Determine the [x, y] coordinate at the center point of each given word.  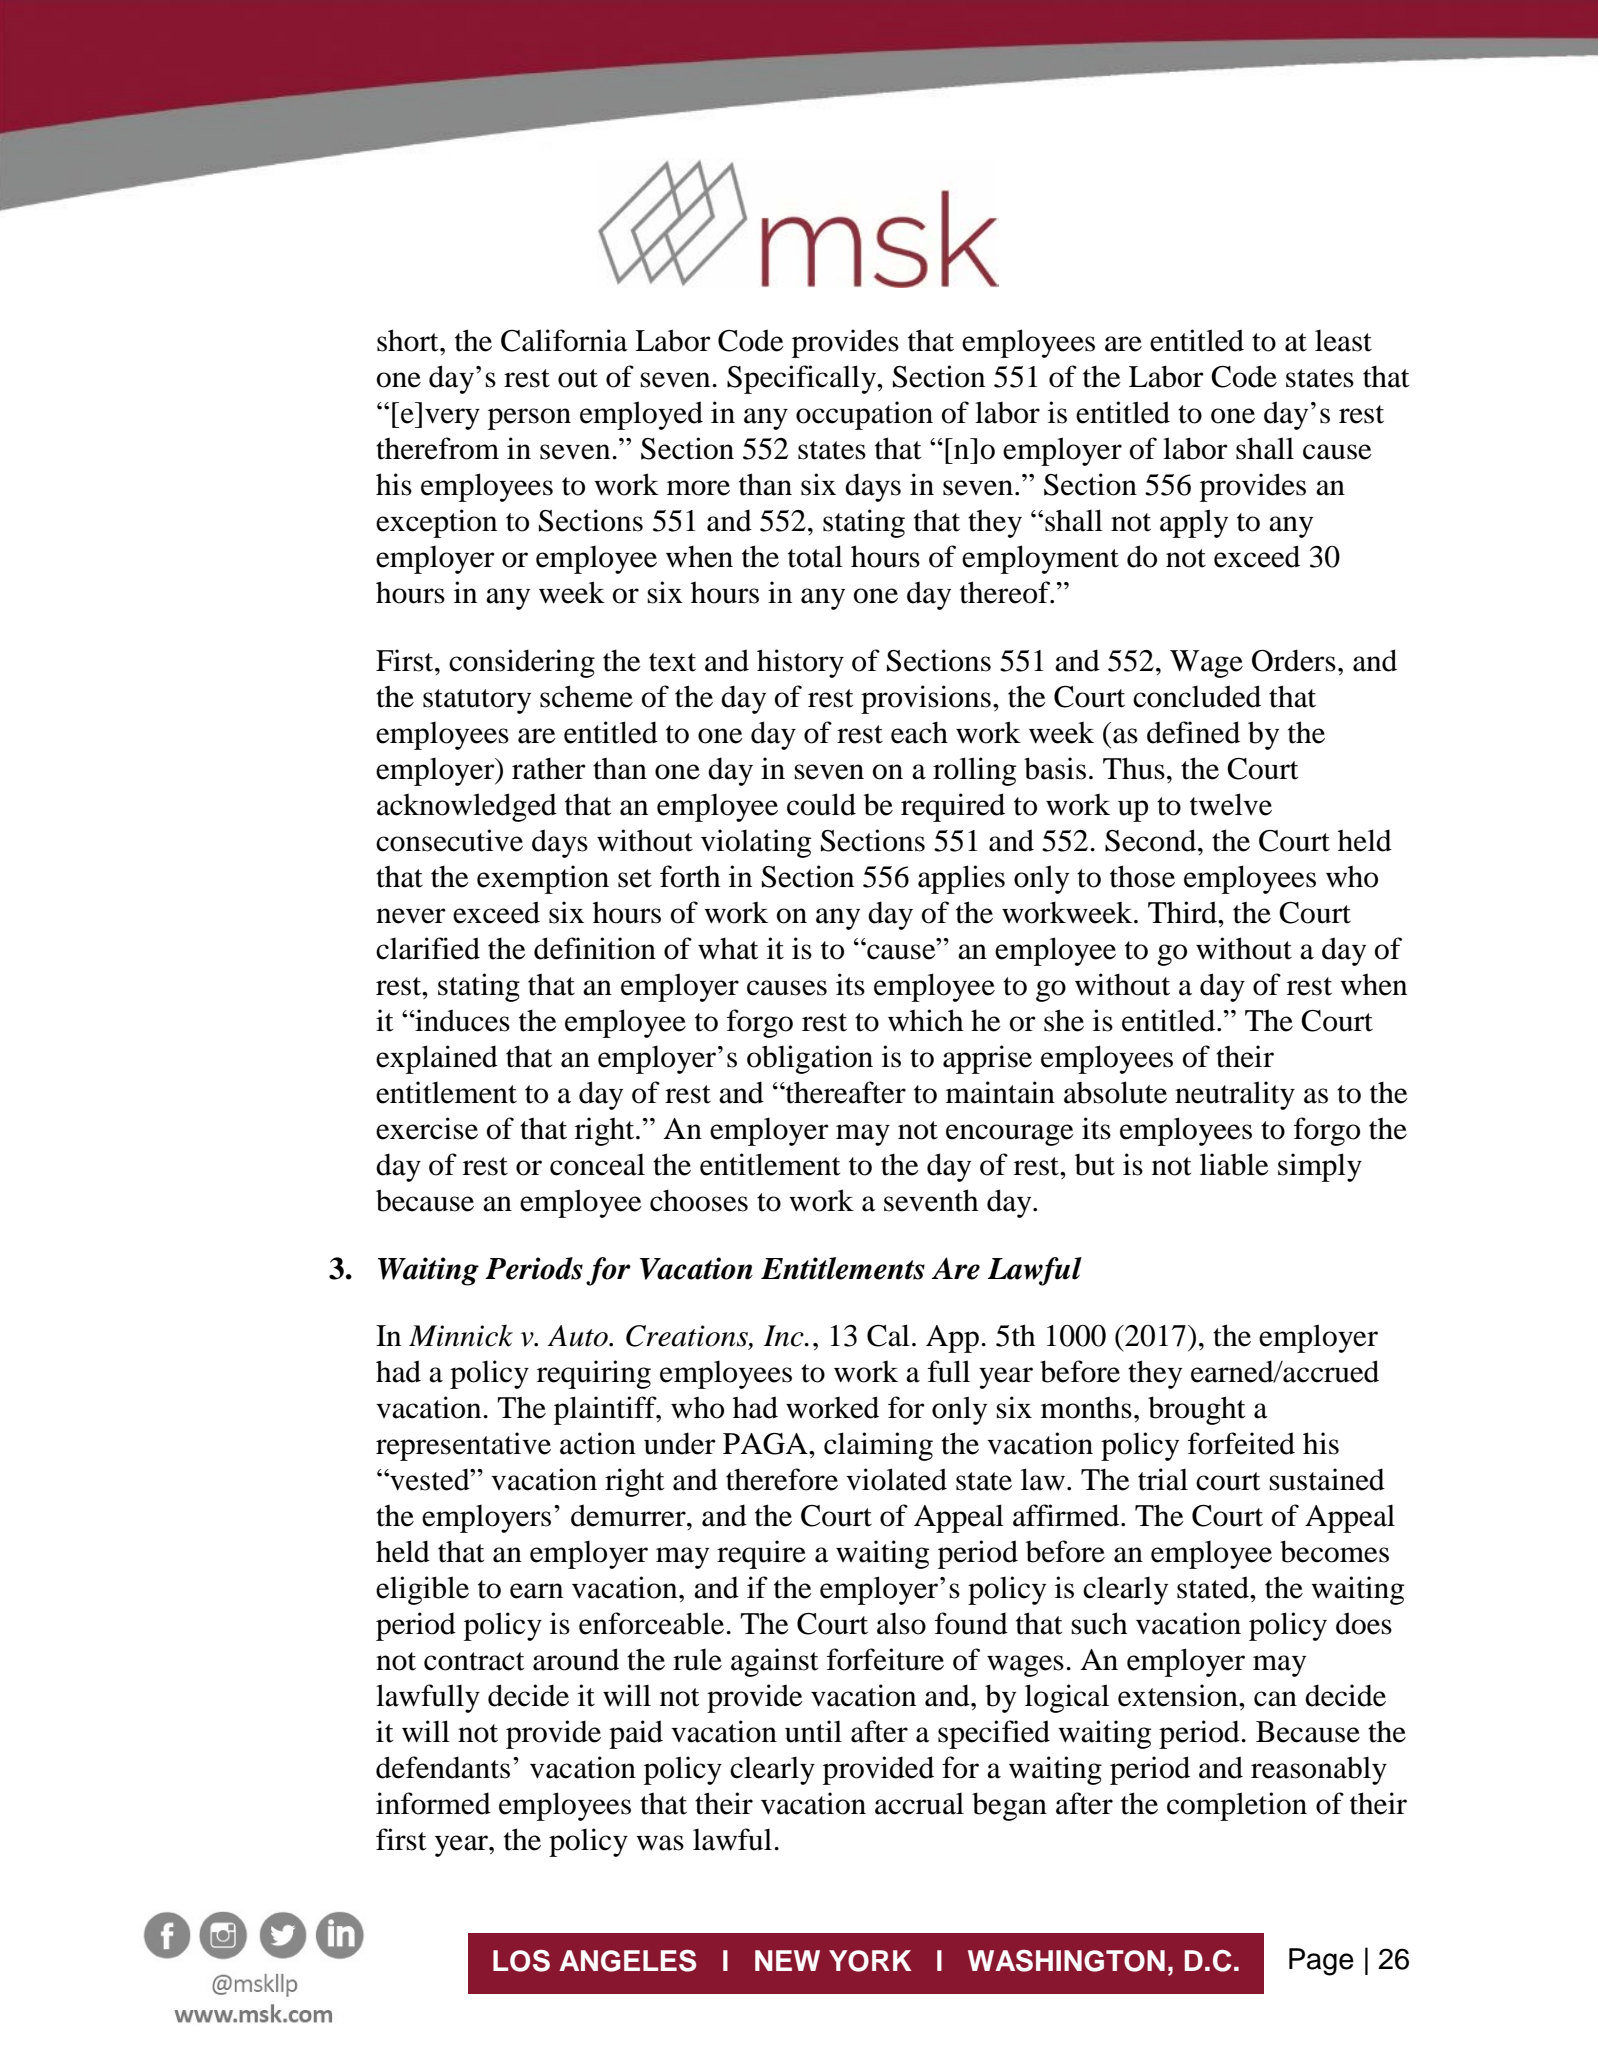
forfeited [1241, 1443]
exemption [543, 879]
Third [1183, 912]
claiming [878, 1446]
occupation [864, 415]
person [529, 419]
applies [961, 879]
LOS [521, 1961]
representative [463, 1446]
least [1343, 340]
